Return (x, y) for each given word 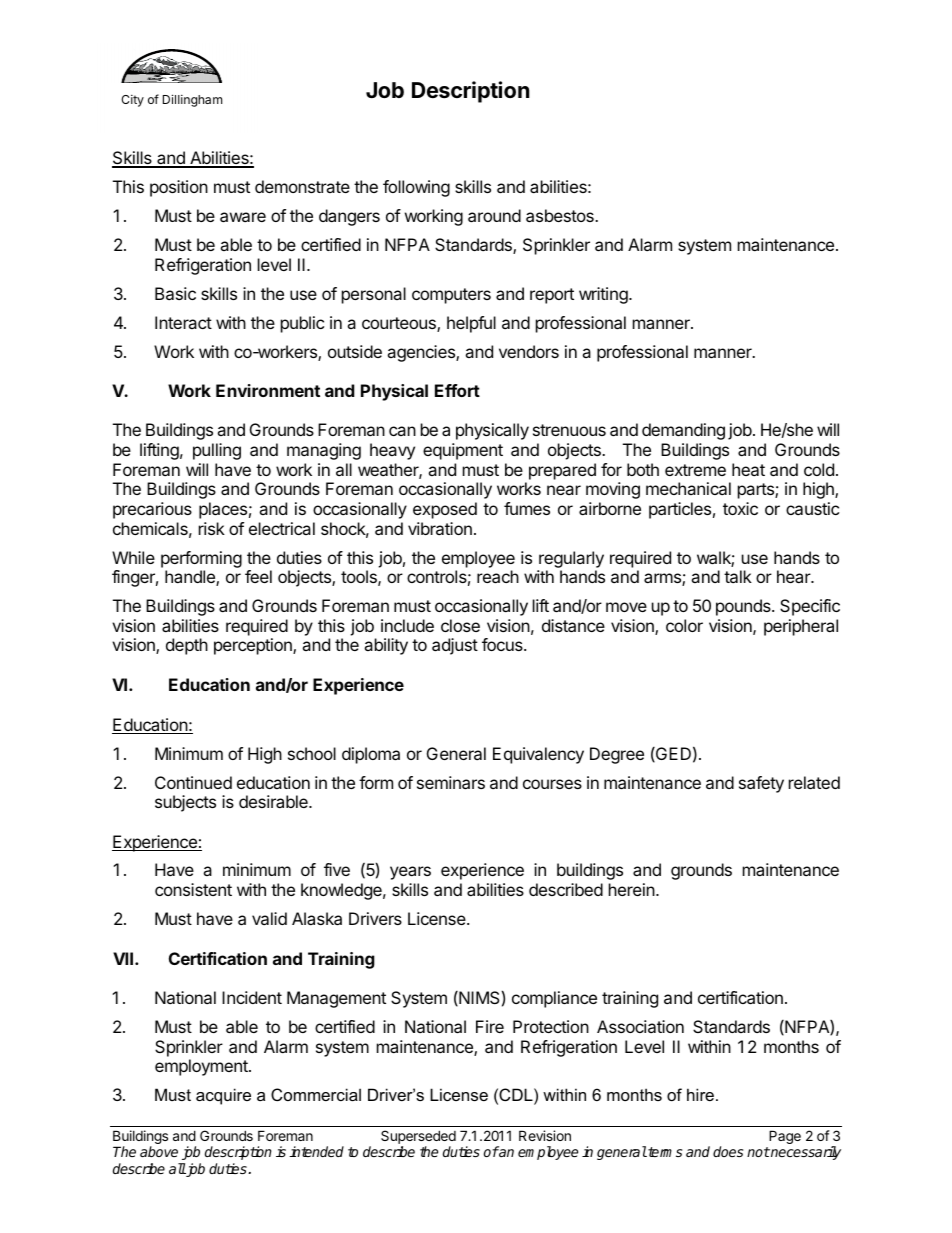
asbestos (561, 215)
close (460, 625)
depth (187, 646)
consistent (193, 889)
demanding (683, 431)
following (416, 188)
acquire (223, 1096)
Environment (268, 390)
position (179, 188)
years (410, 873)
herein (633, 889)
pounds (744, 607)
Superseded (418, 1138)
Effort (457, 390)
